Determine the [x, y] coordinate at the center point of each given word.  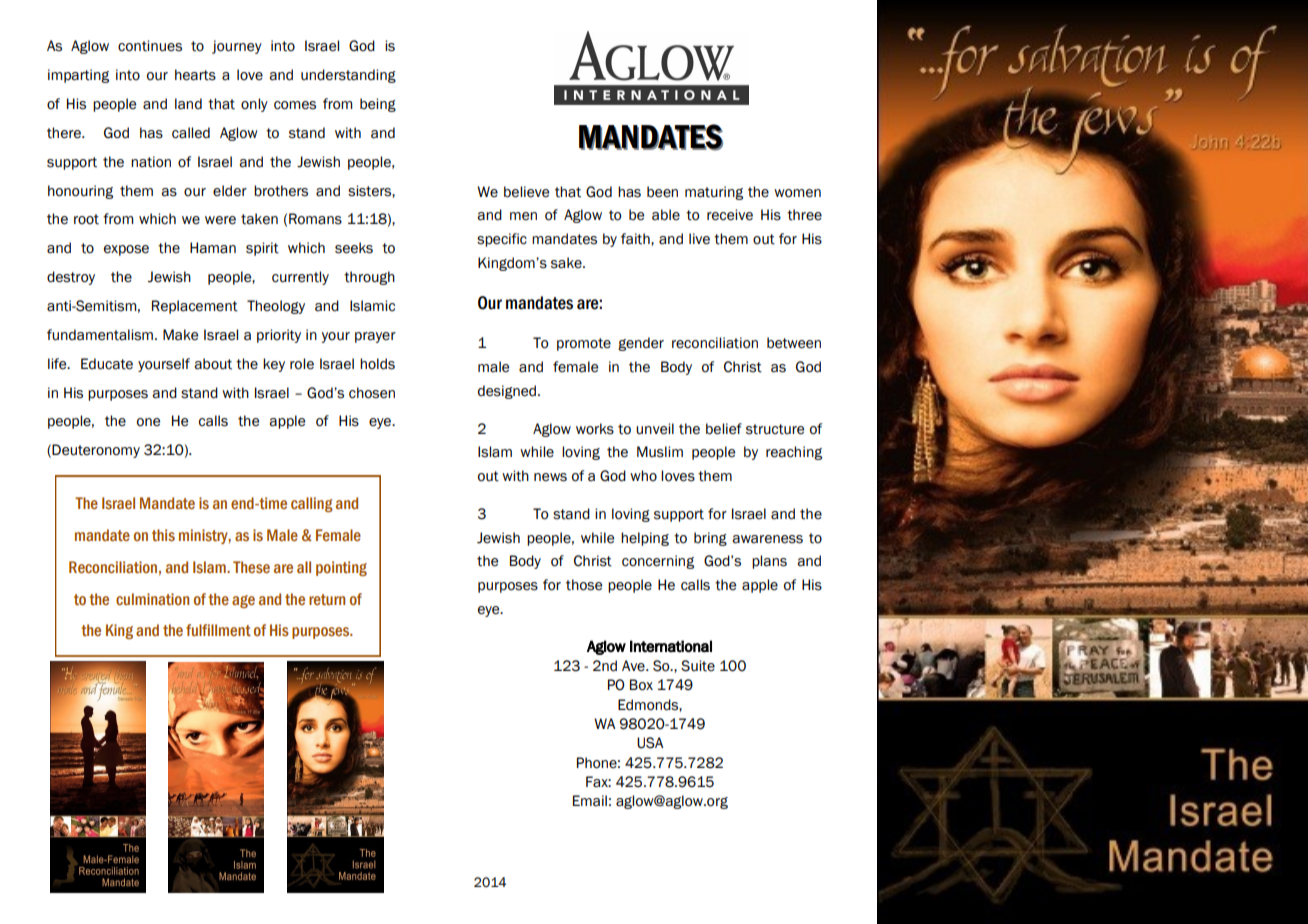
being [378, 105]
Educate [107, 364]
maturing [714, 193]
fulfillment [218, 630]
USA [650, 743]
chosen [372, 393]
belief [724, 429]
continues [150, 46]
